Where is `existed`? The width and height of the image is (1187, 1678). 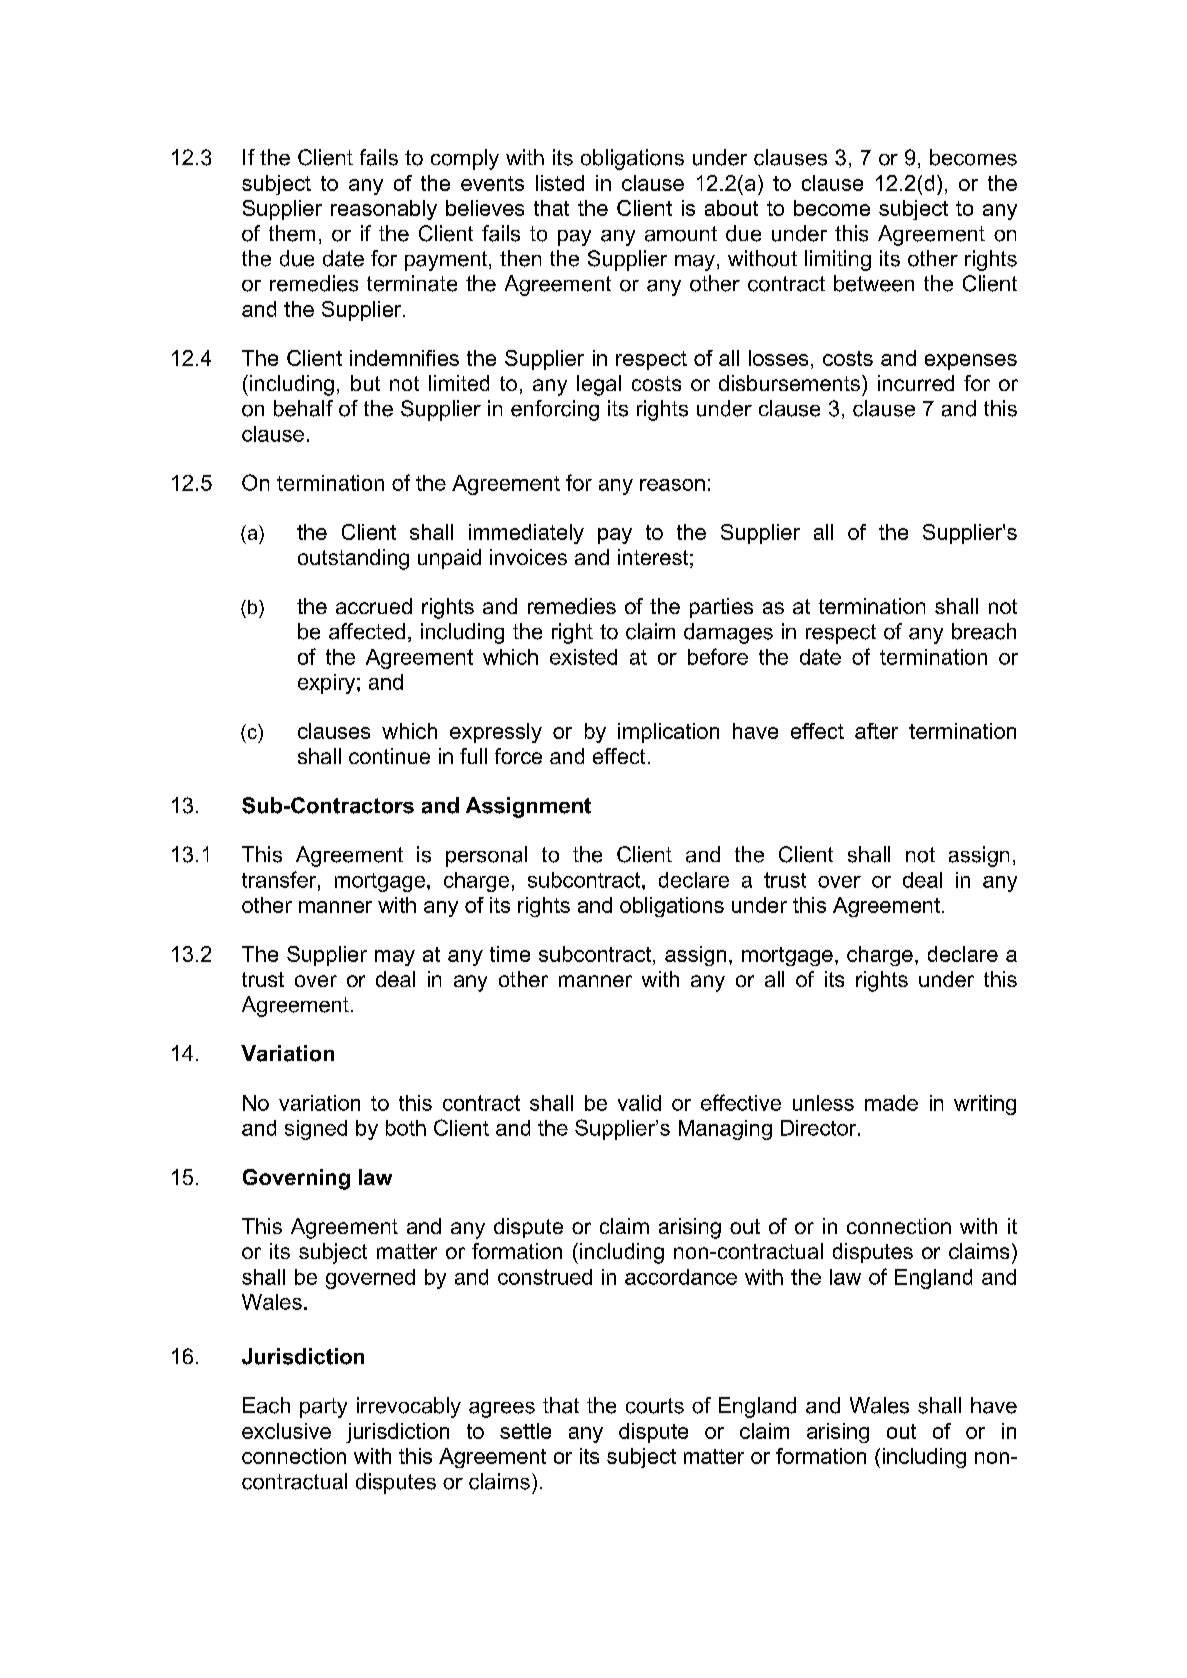
existed is located at coordinates (583, 657).
